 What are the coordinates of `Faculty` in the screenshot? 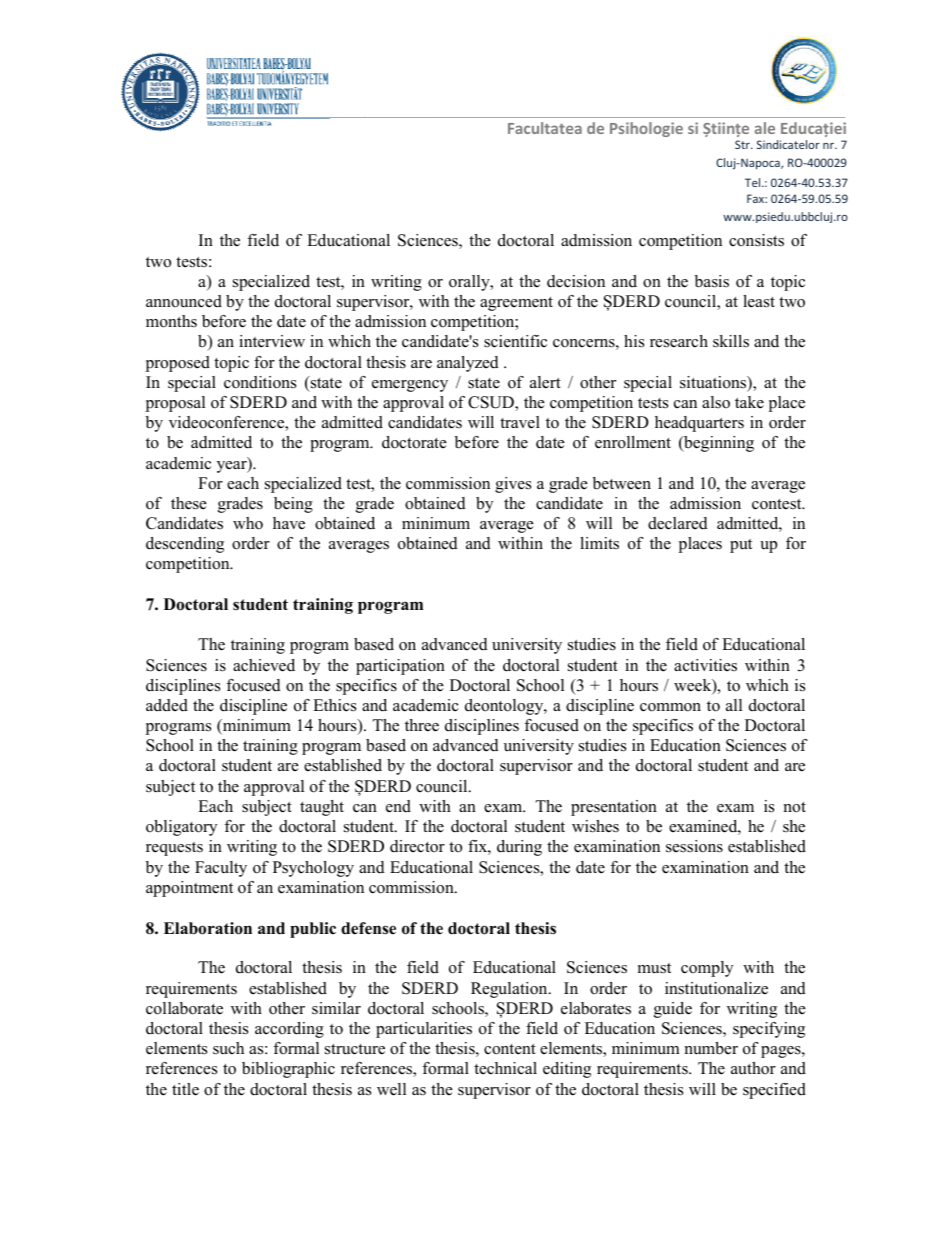 It's located at (221, 869).
